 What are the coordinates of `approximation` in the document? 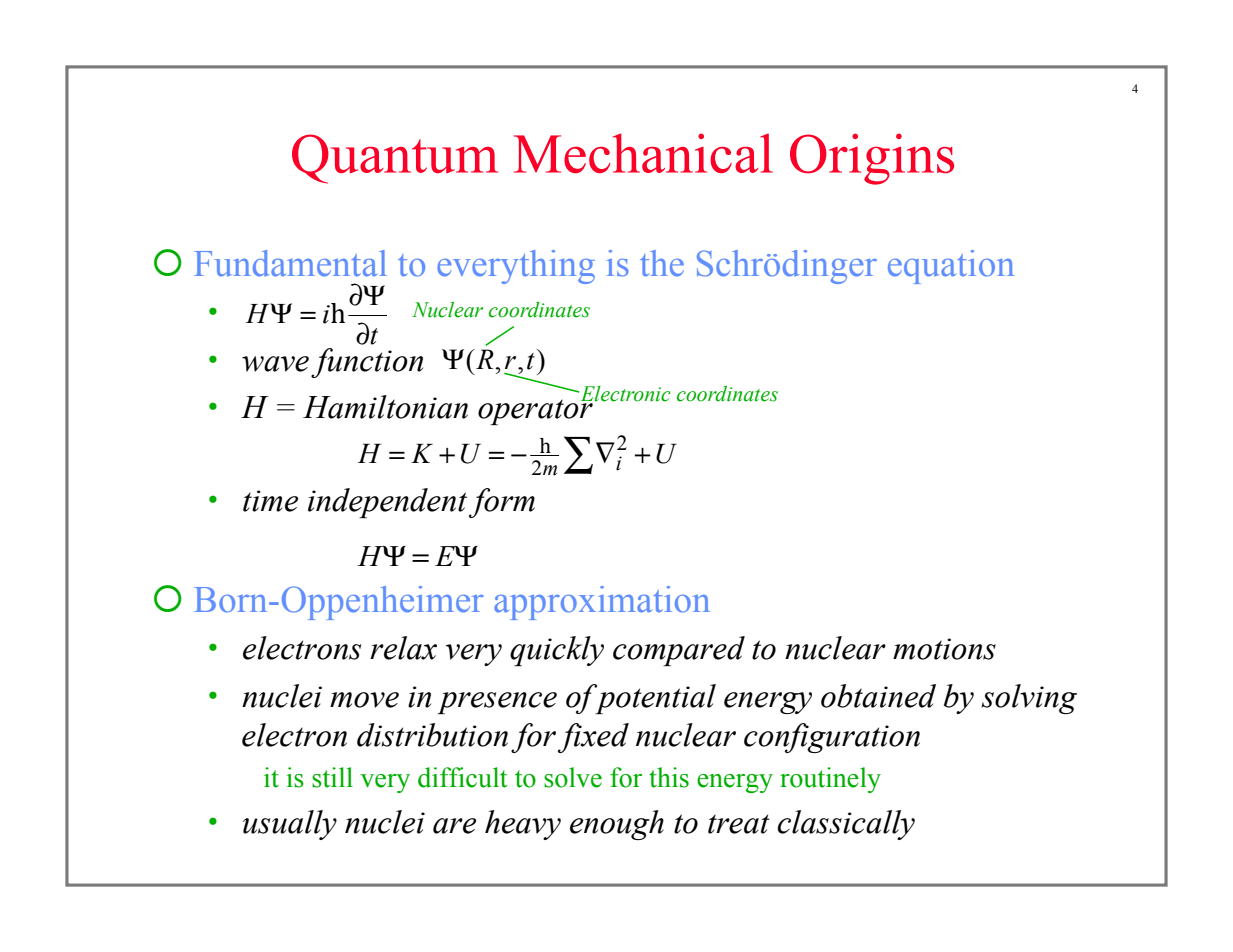 It's located at (602, 603).
